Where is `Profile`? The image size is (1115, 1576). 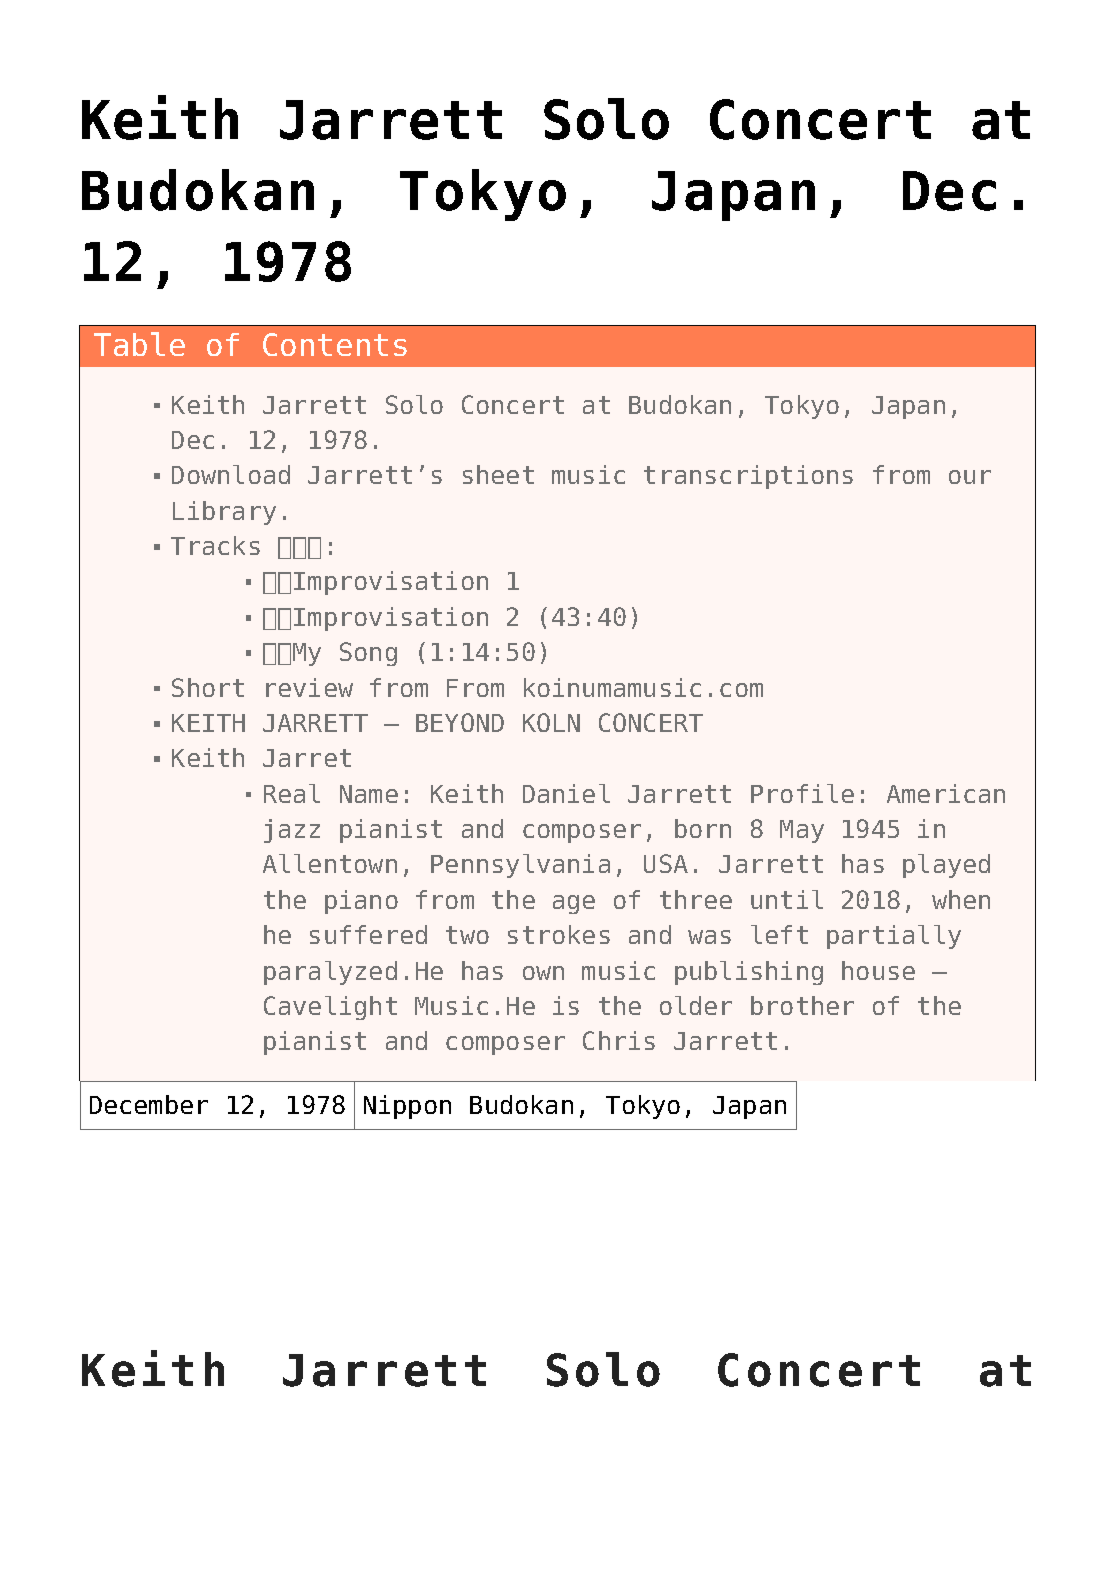
Profile is located at coordinates (802, 793).
